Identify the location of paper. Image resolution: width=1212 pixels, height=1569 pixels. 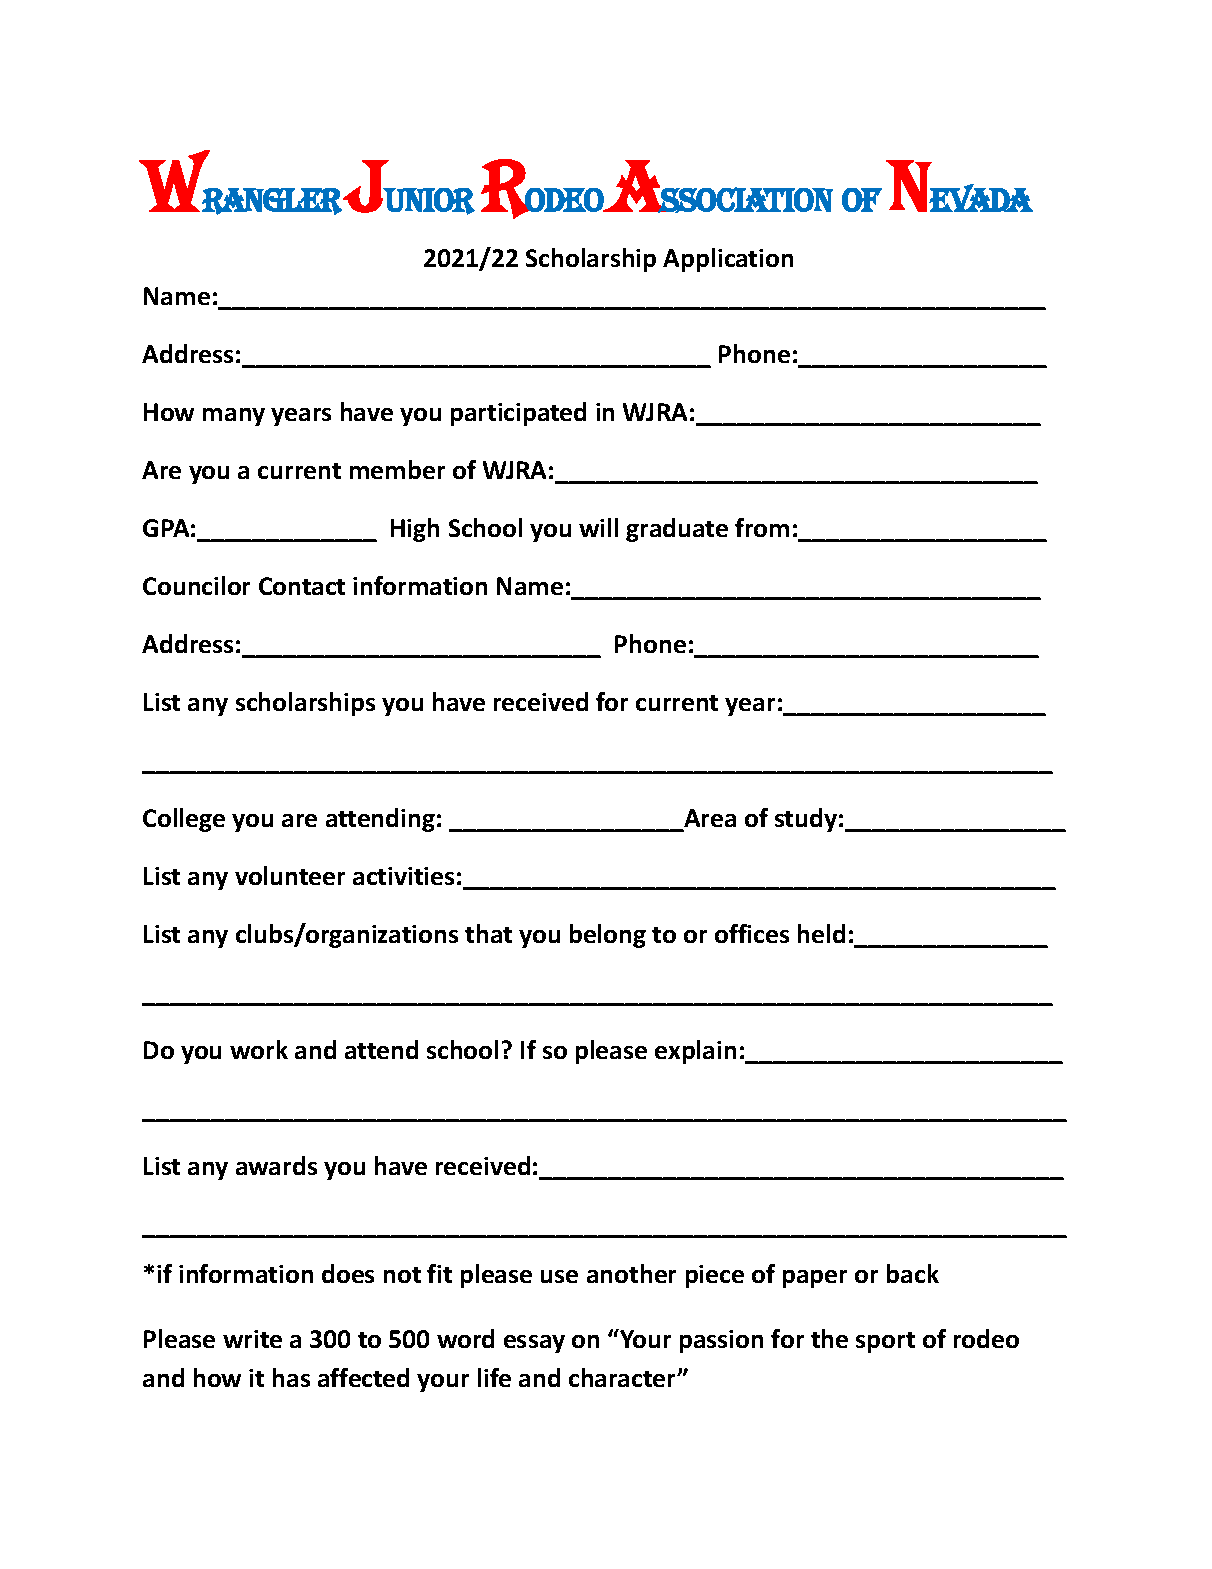
(815, 1279).
